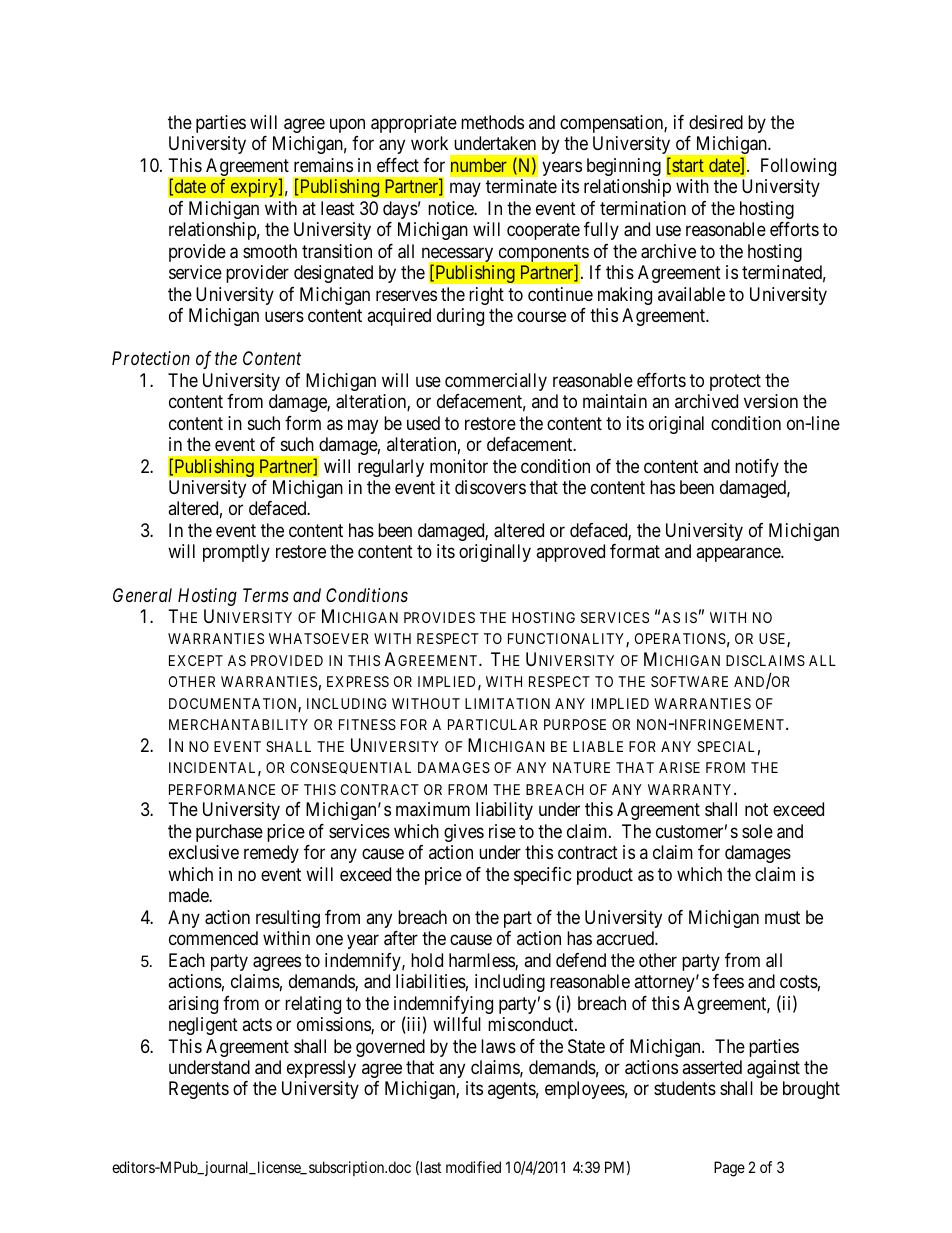  What do you see at coordinates (729, 1169) in the screenshot?
I see `Page` at bounding box center [729, 1169].
